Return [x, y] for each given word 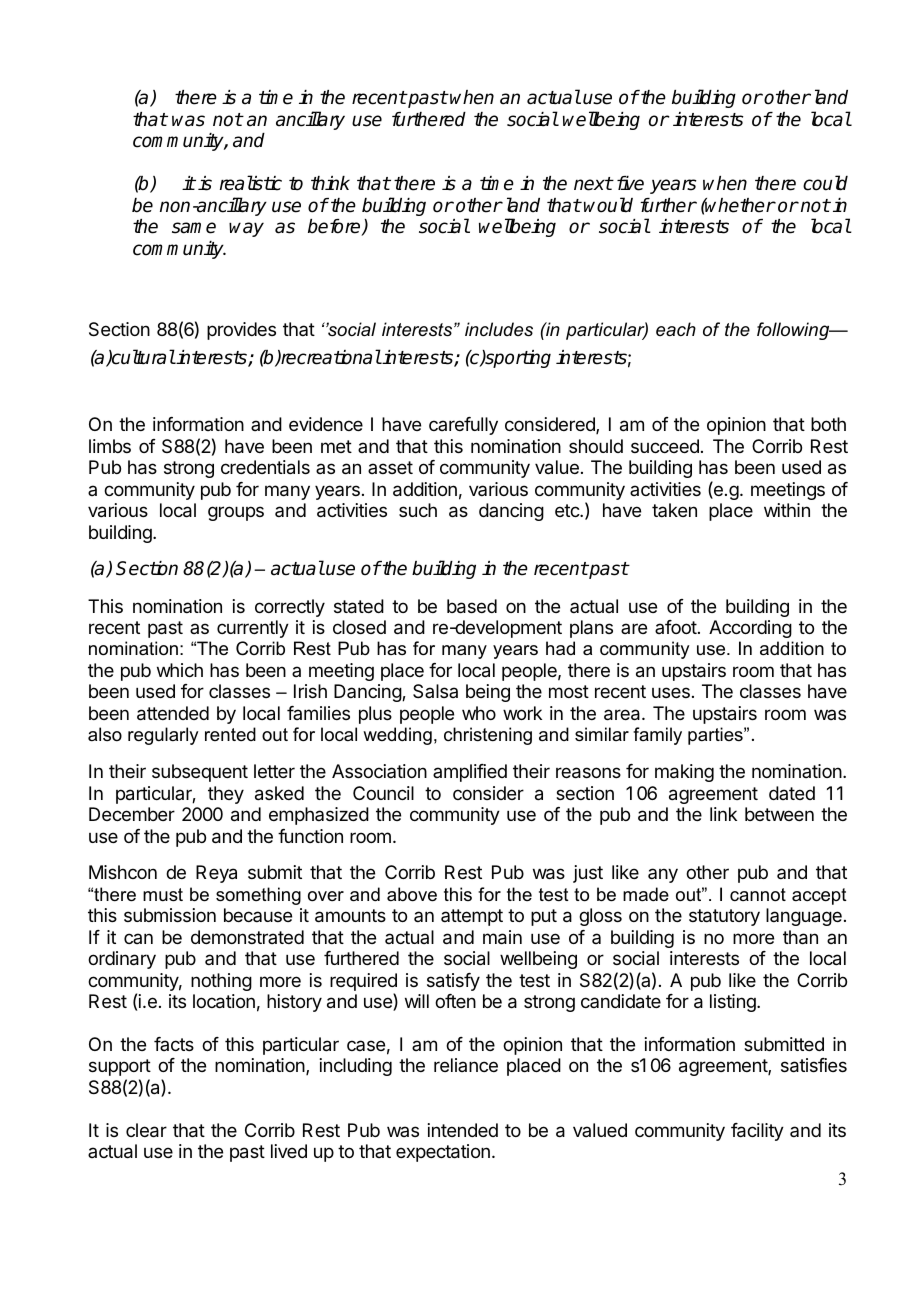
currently [253, 629]
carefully [463, 426]
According [750, 629]
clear [146, 1130]
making [684, 773]
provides [241, 331]
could [825, 183]
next [593, 184]
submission [170, 915]
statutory [724, 917]
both [828, 424]
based [472, 606]
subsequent [200, 773]
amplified [470, 773]
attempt [472, 917]
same [194, 228]
